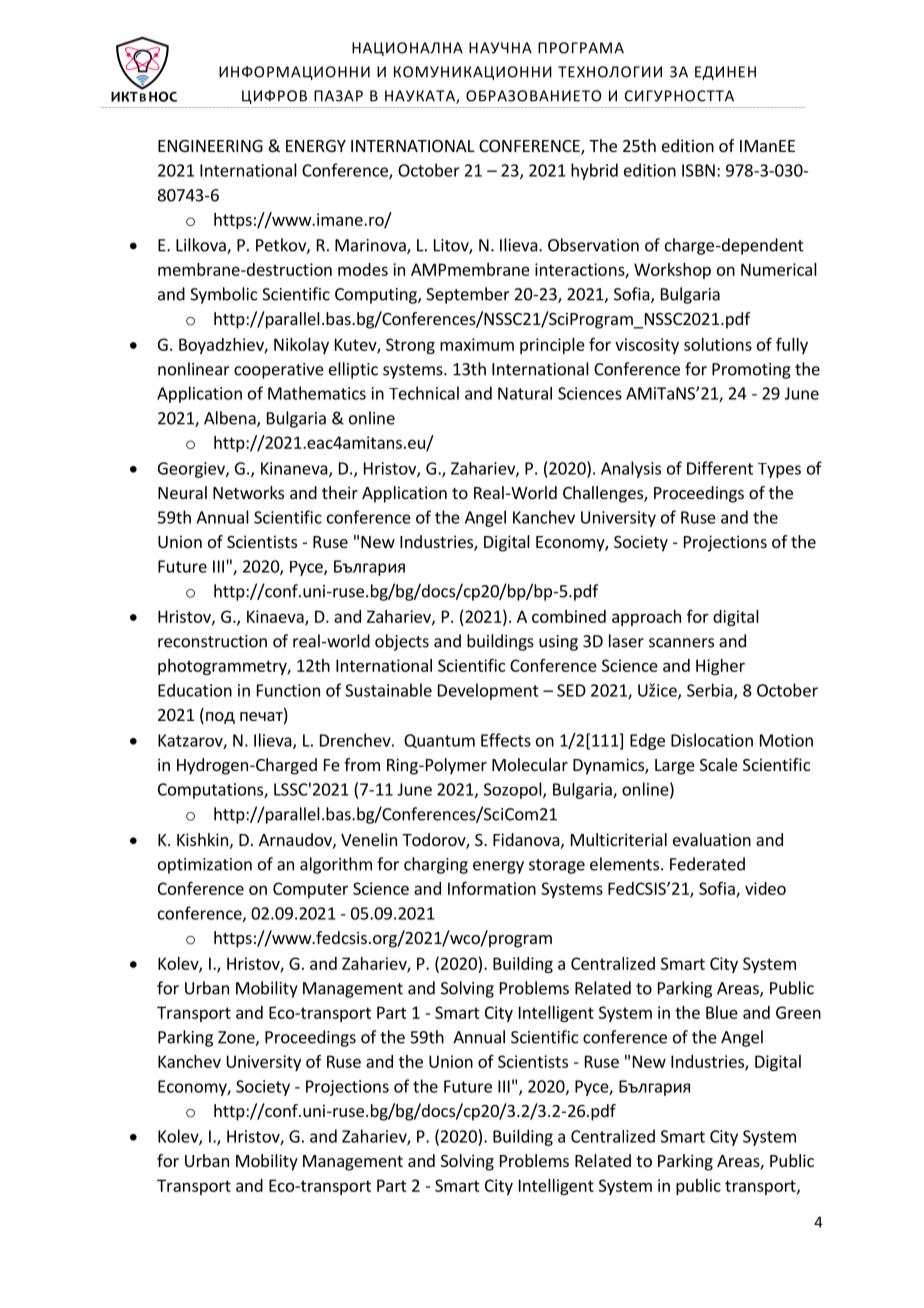  I want to click on Blue, so click(722, 1012).
